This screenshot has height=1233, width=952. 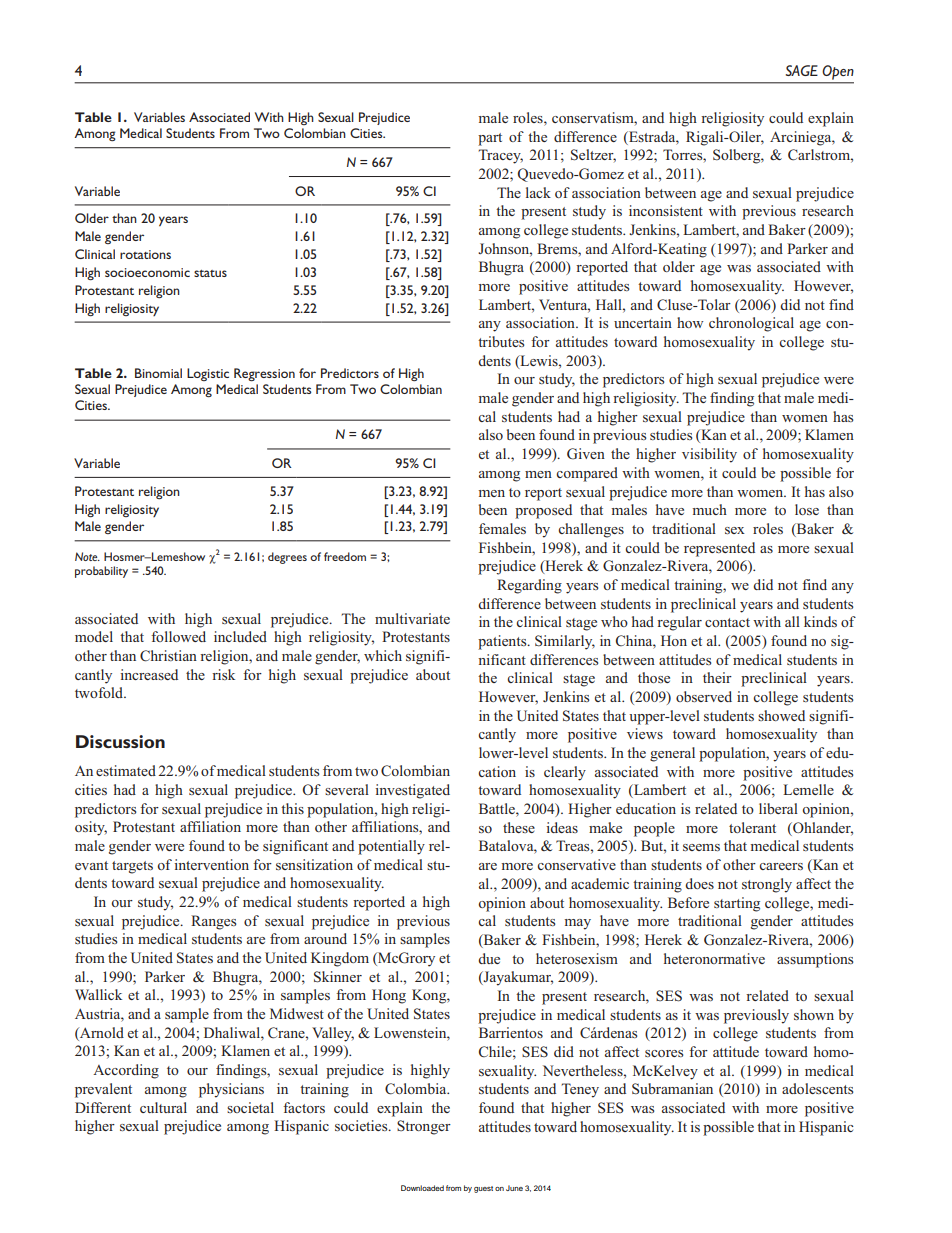 What do you see at coordinates (710, 509) in the screenshot?
I see `much` at bounding box center [710, 509].
